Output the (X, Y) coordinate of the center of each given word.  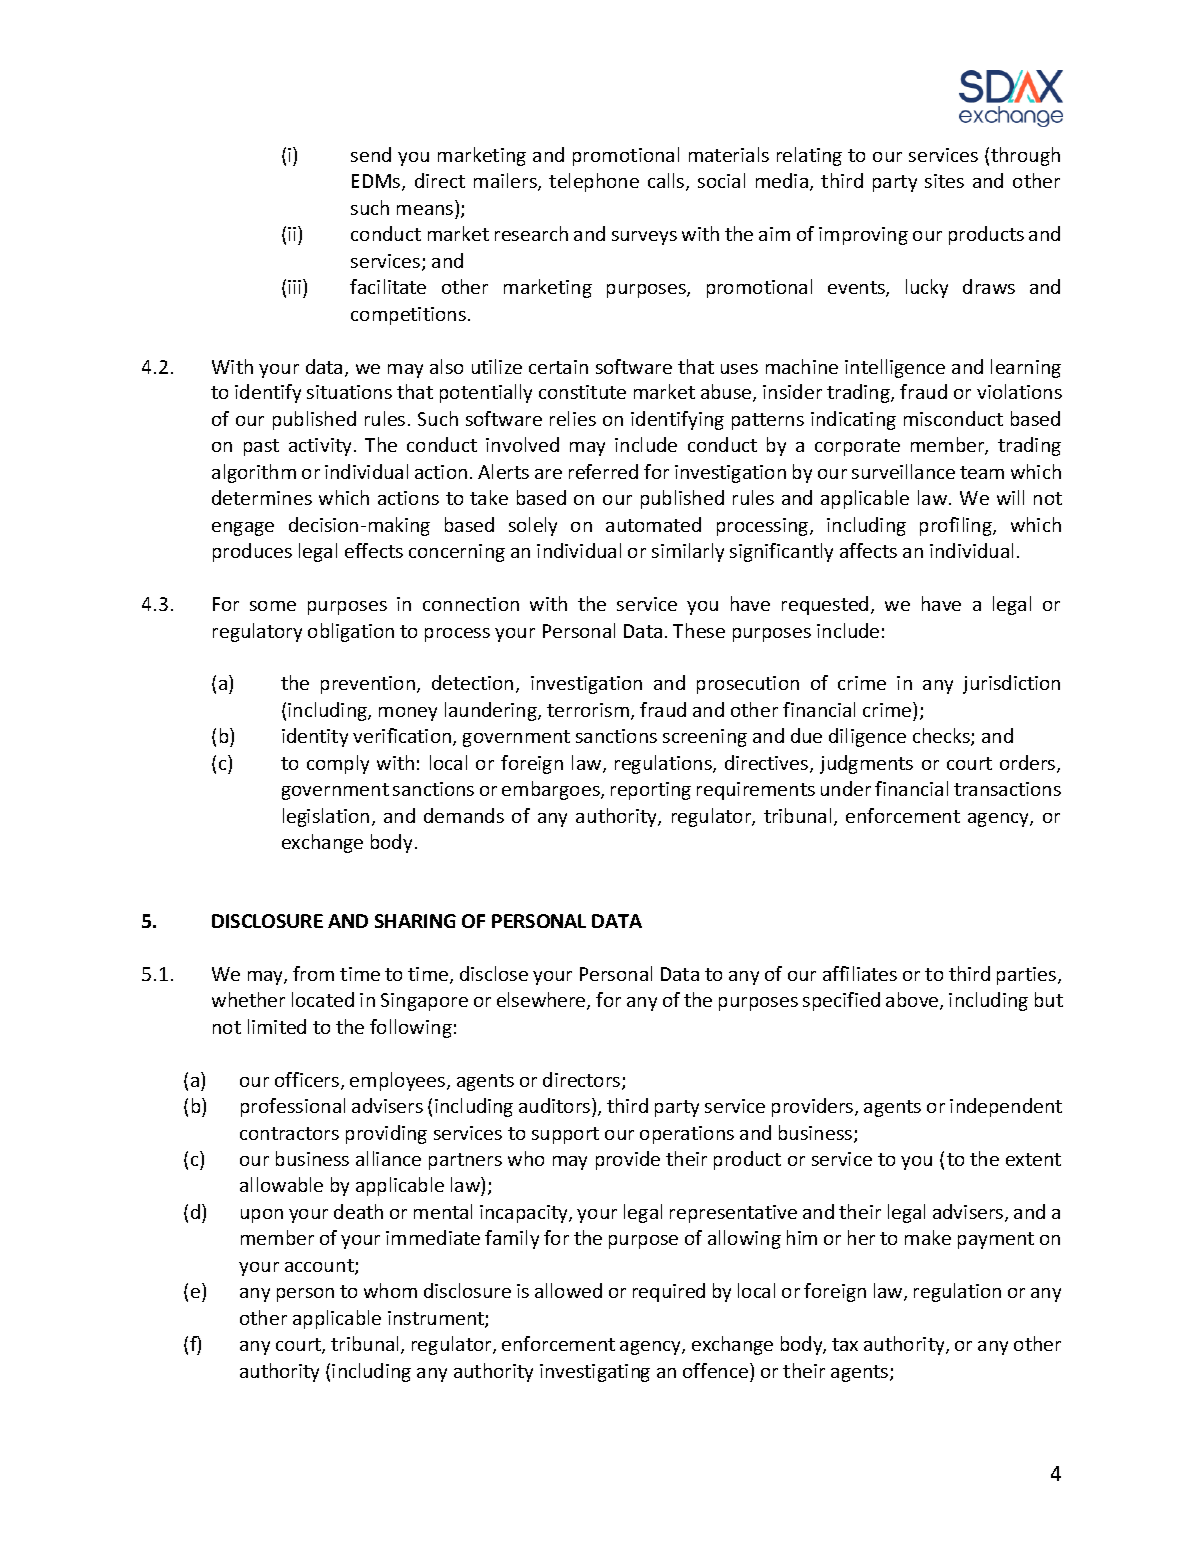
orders (1029, 764)
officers (308, 1081)
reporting (651, 791)
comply (338, 764)
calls (667, 182)
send (371, 154)
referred (603, 471)
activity (320, 447)
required (669, 1292)
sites (944, 181)
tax (845, 1344)
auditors (556, 1105)
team (982, 472)
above (913, 1001)
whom (390, 1290)
